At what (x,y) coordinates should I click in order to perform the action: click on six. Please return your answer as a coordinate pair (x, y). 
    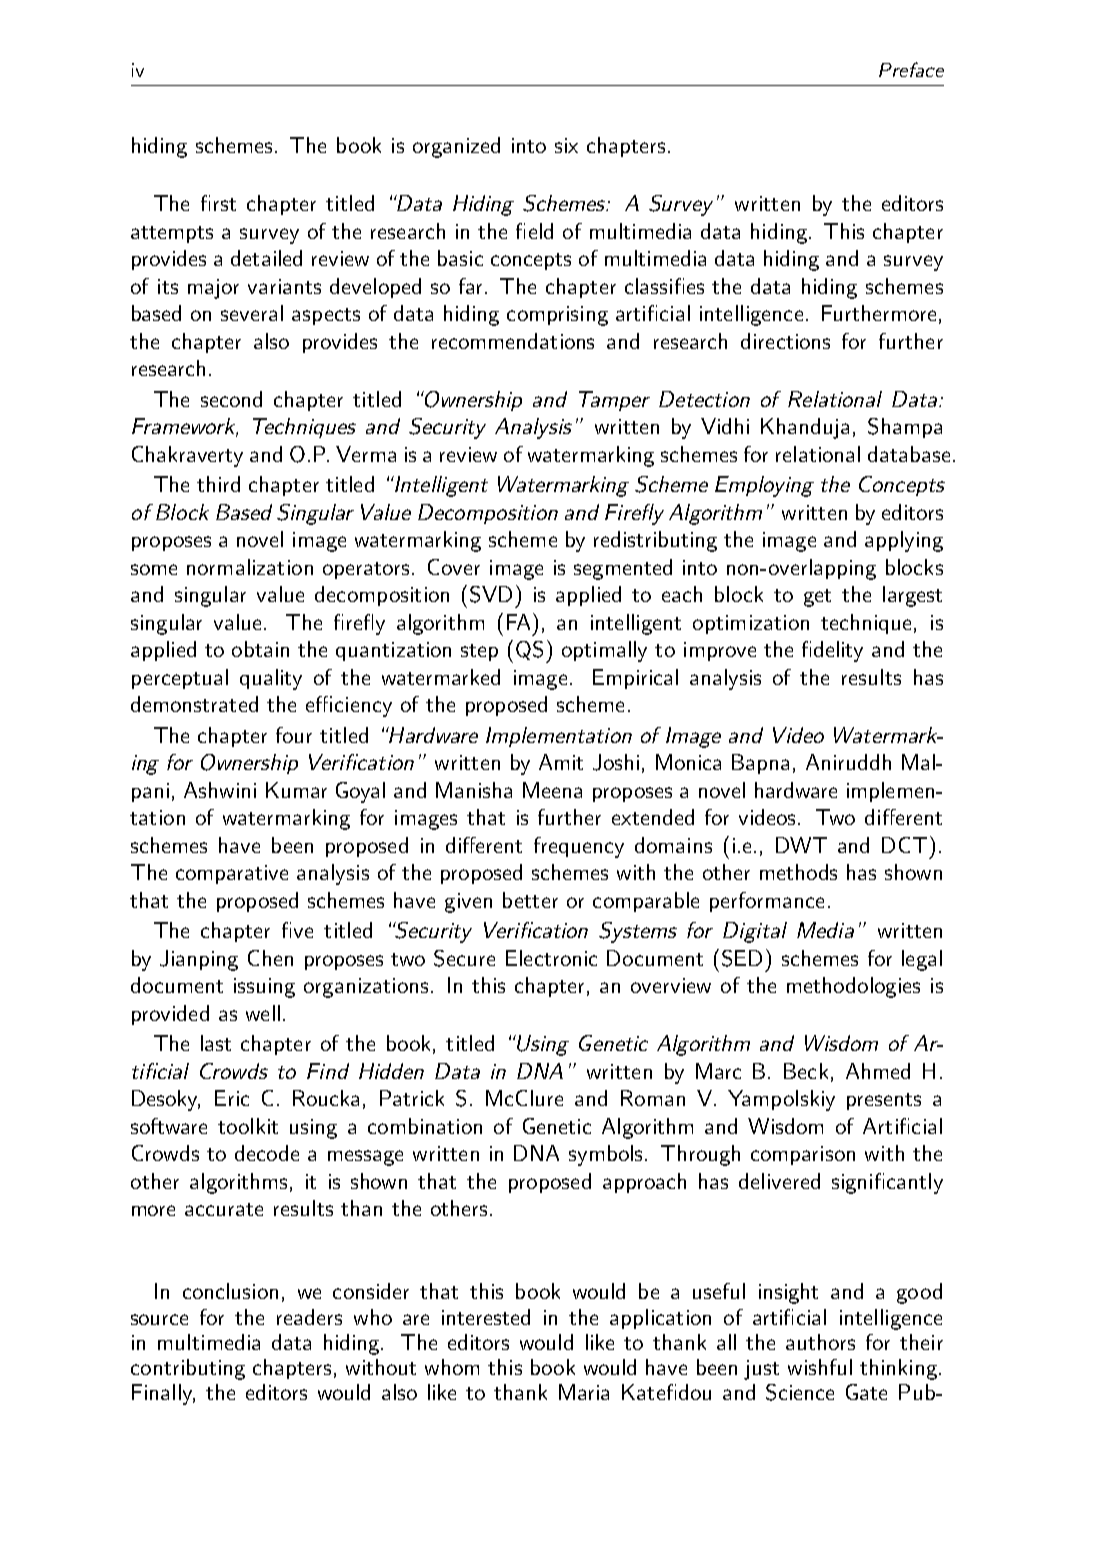
    Looking at the image, I should click on (566, 145).
